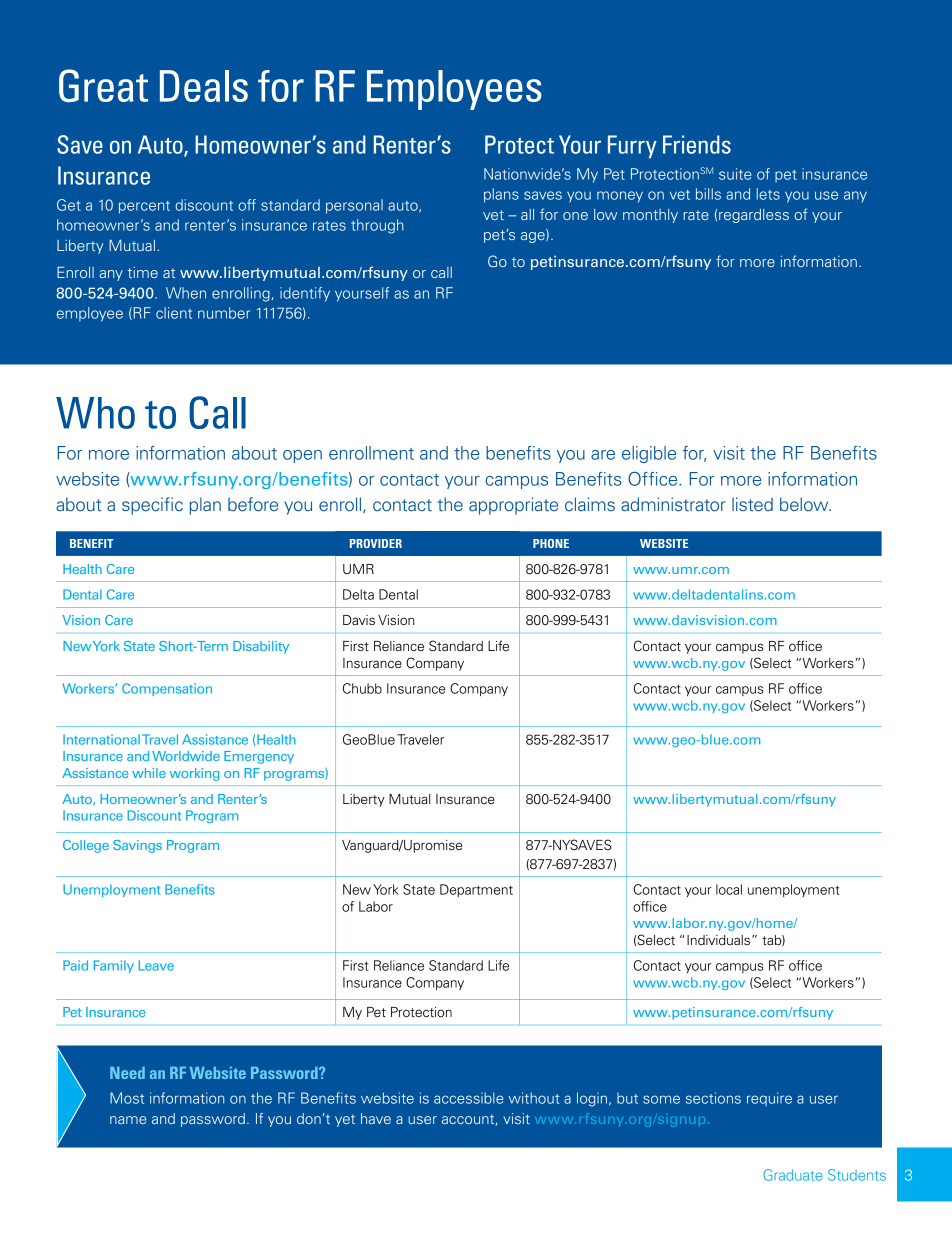  I want to click on Department, so click(476, 890).
